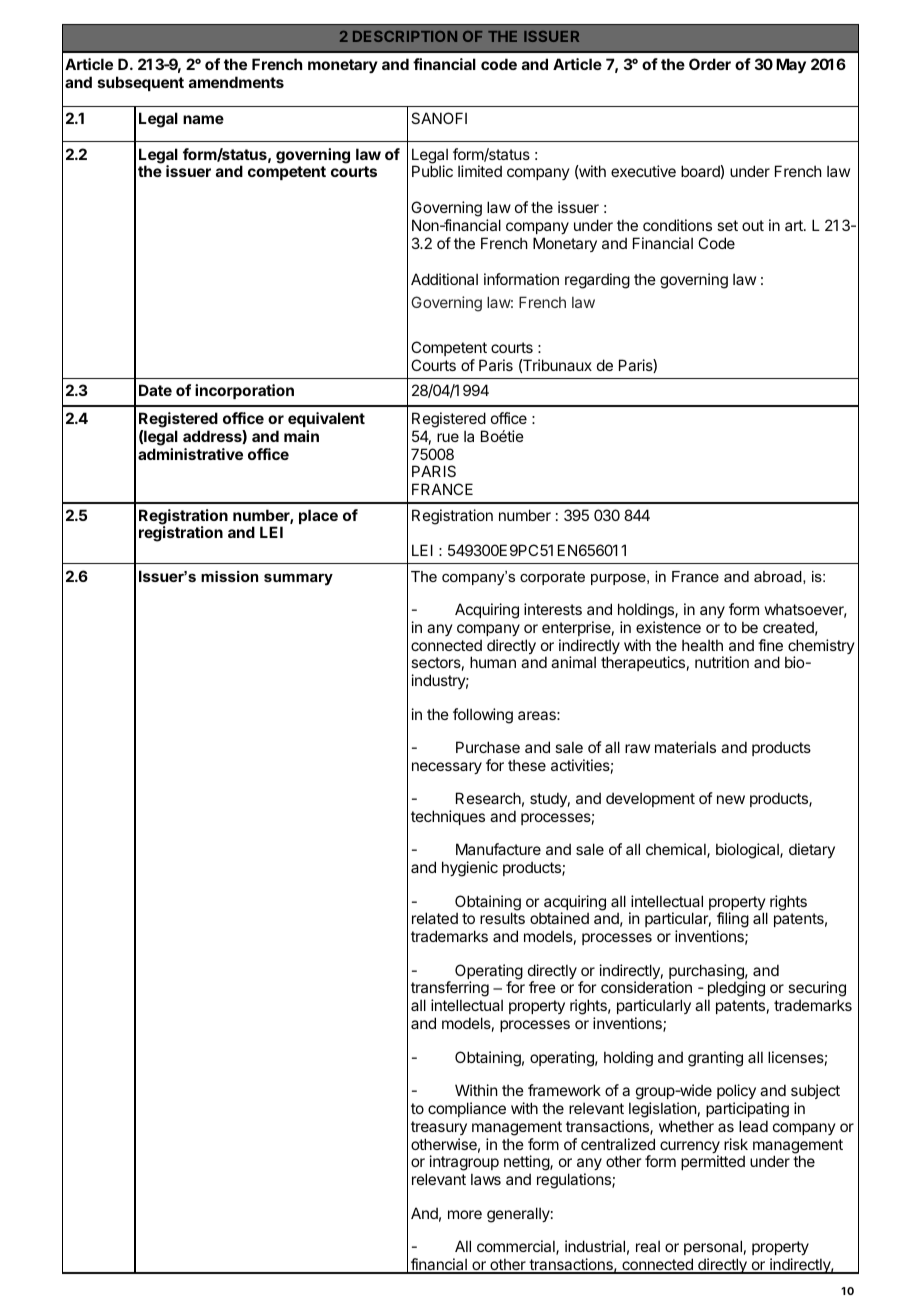  What do you see at coordinates (439, 1128) in the image?
I see `treasury` at bounding box center [439, 1128].
